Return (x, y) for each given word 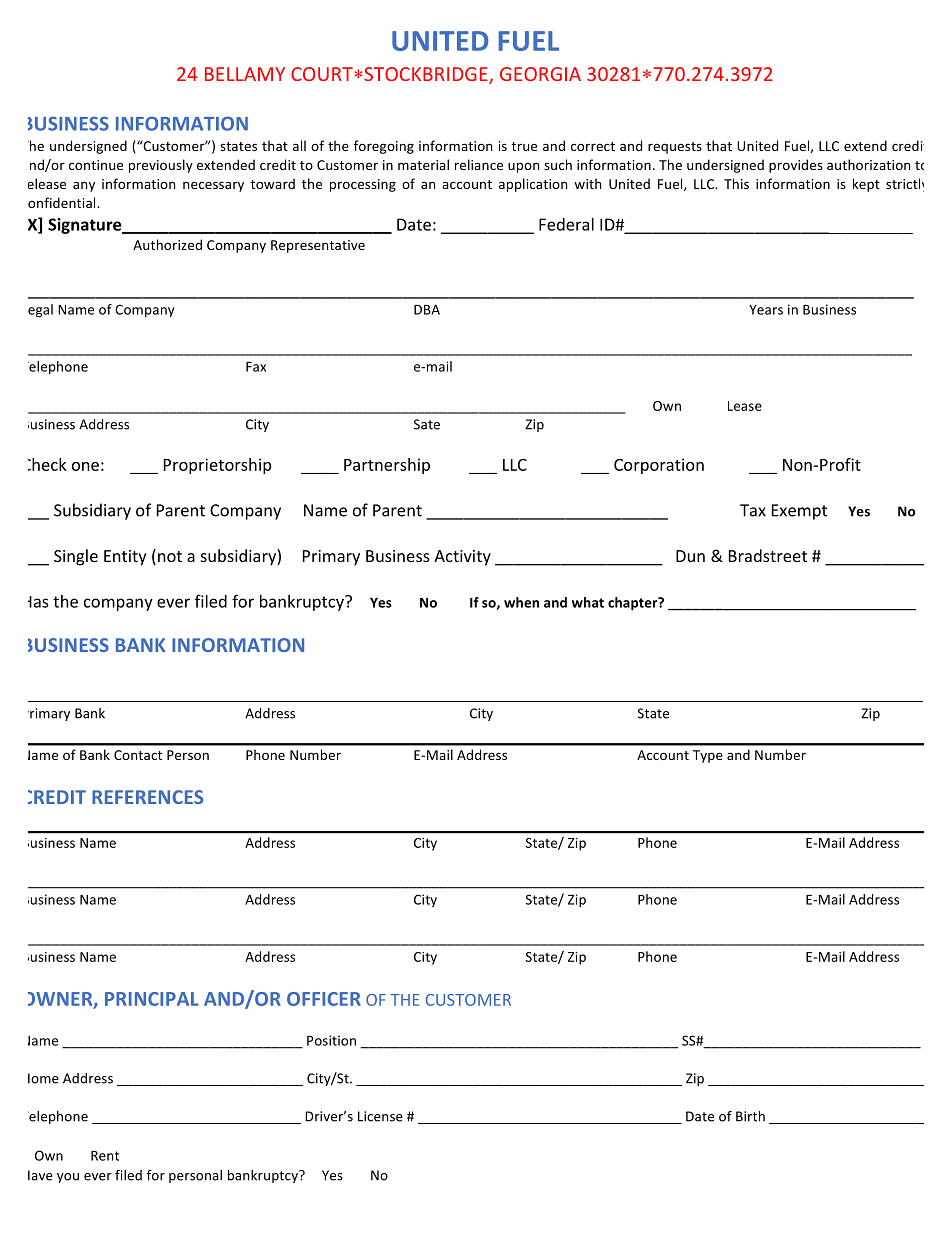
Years (766, 310)
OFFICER (324, 999)
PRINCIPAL (152, 999)
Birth (750, 1116)
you (68, 1178)
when (521, 602)
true (524, 146)
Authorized (167, 244)
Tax (753, 510)
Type (708, 756)
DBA (427, 309)
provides (796, 166)
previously (161, 166)
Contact (138, 755)
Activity (462, 558)
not (170, 556)
